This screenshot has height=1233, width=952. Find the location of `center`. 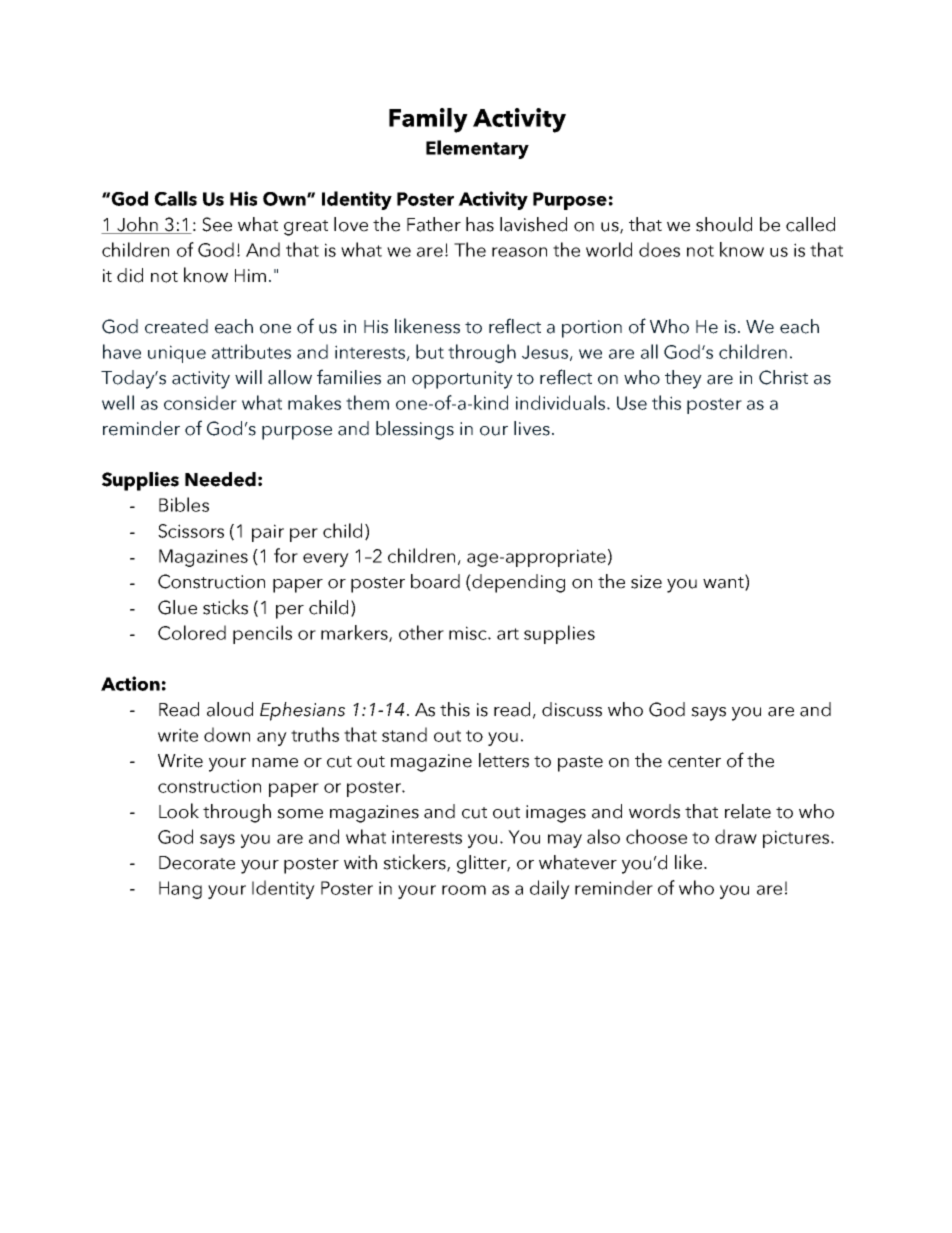

center is located at coordinates (694, 762).
